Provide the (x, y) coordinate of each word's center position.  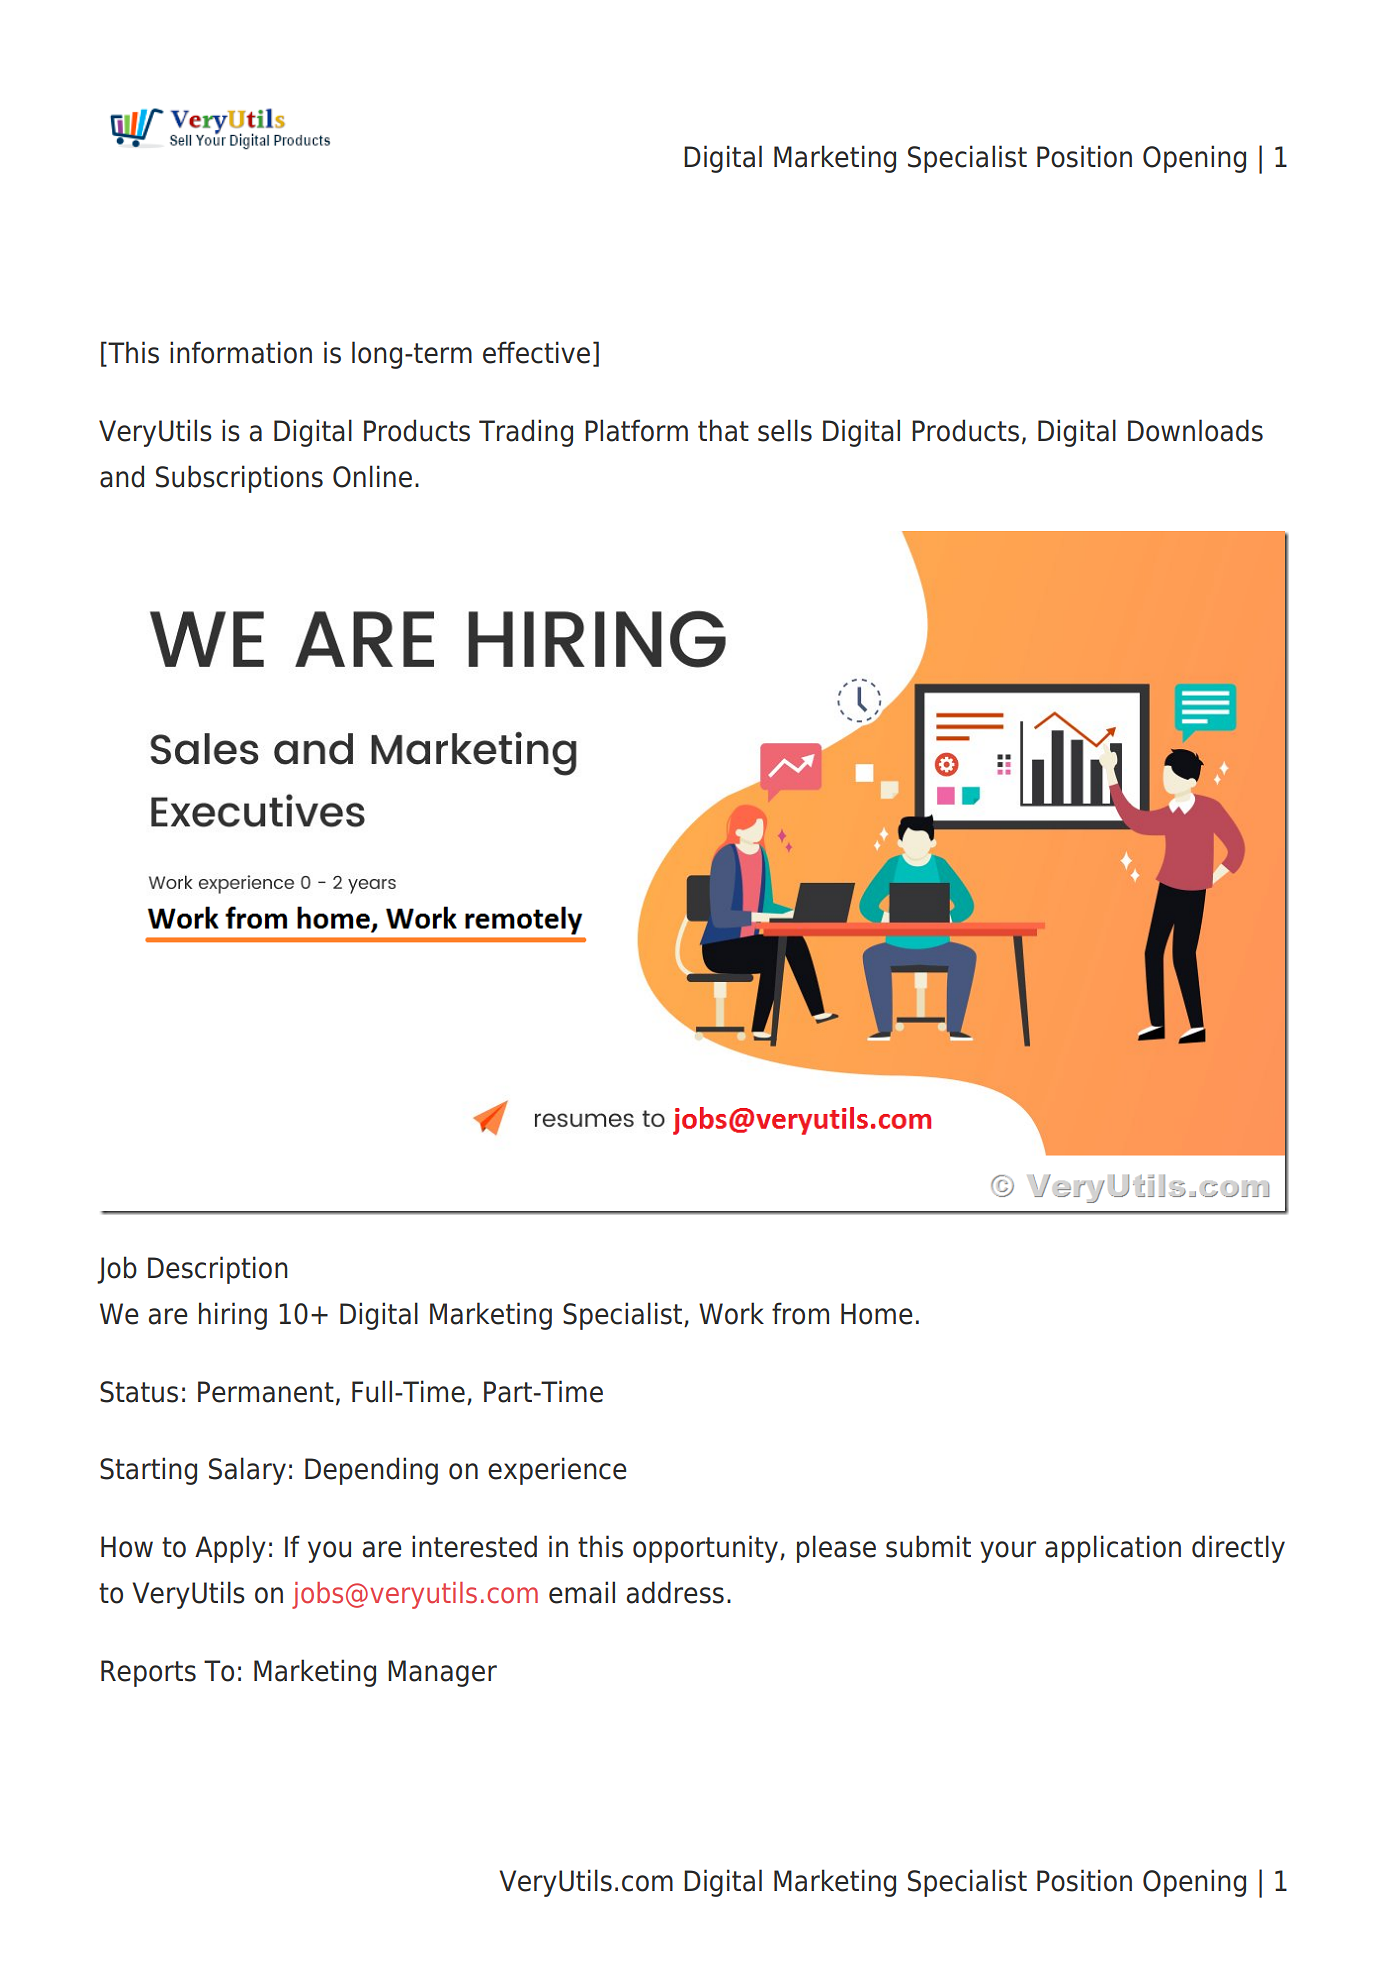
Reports (148, 1673)
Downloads (1195, 430)
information (241, 352)
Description (218, 1270)
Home (877, 1314)
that (723, 430)
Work (731, 1313)
